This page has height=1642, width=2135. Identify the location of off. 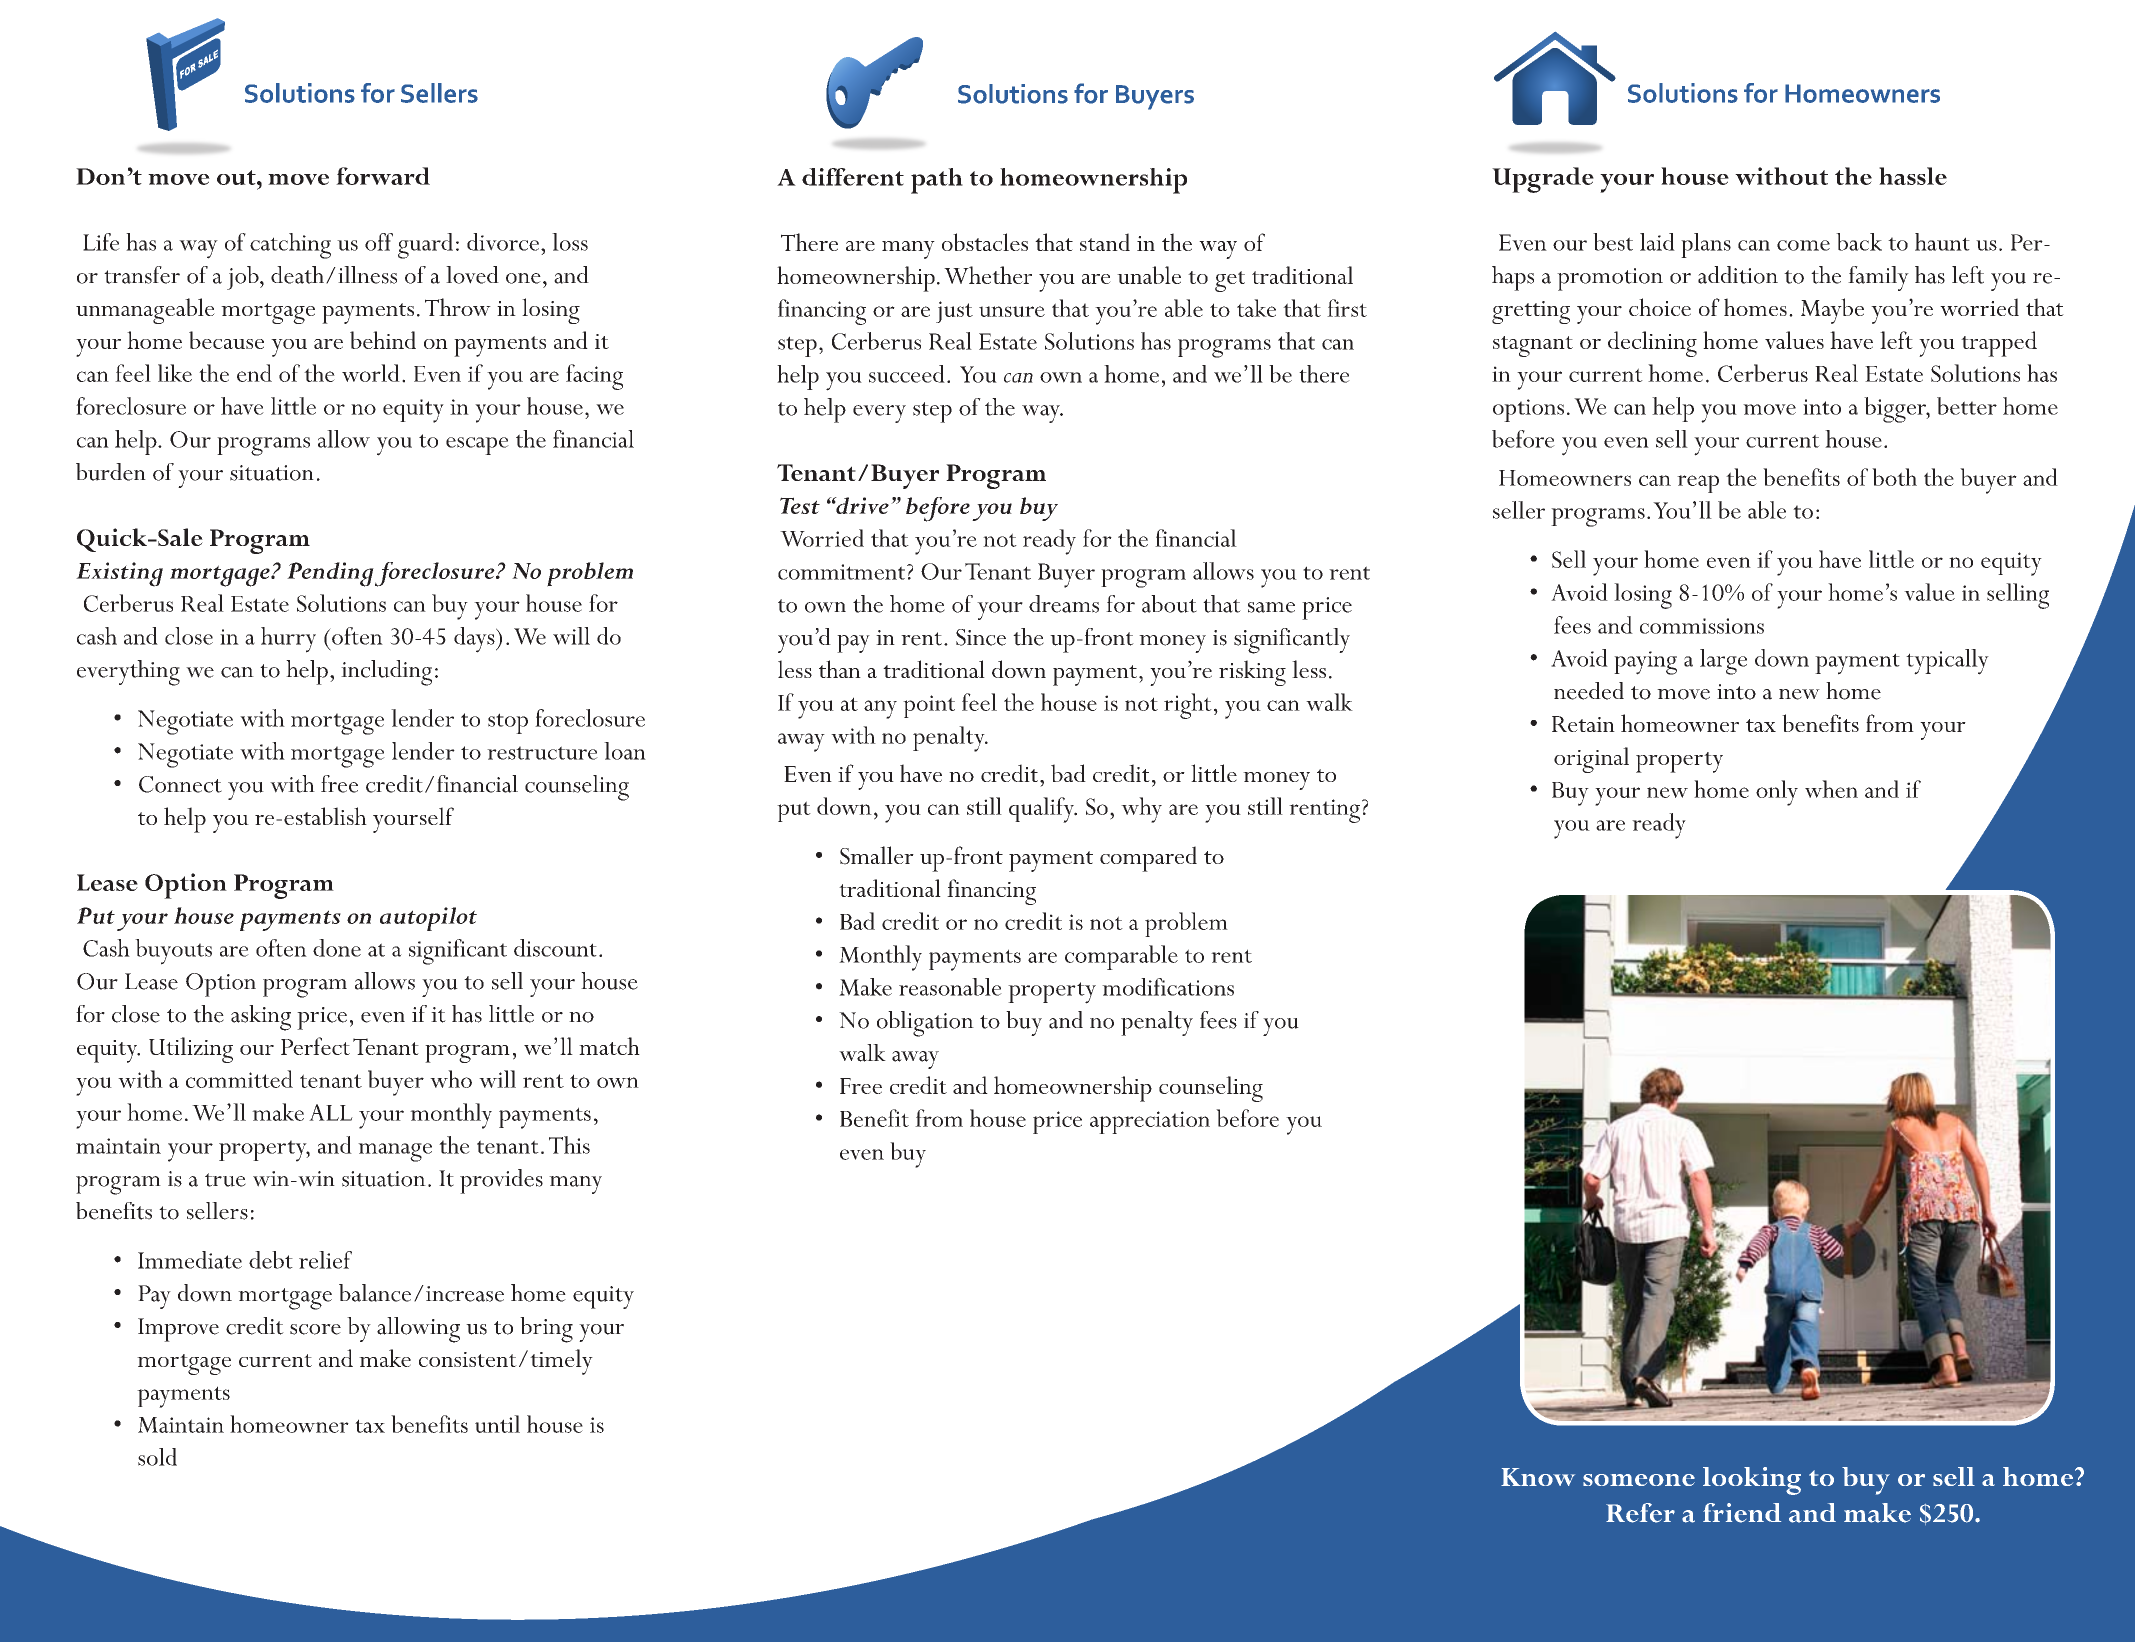
(379, 242).
